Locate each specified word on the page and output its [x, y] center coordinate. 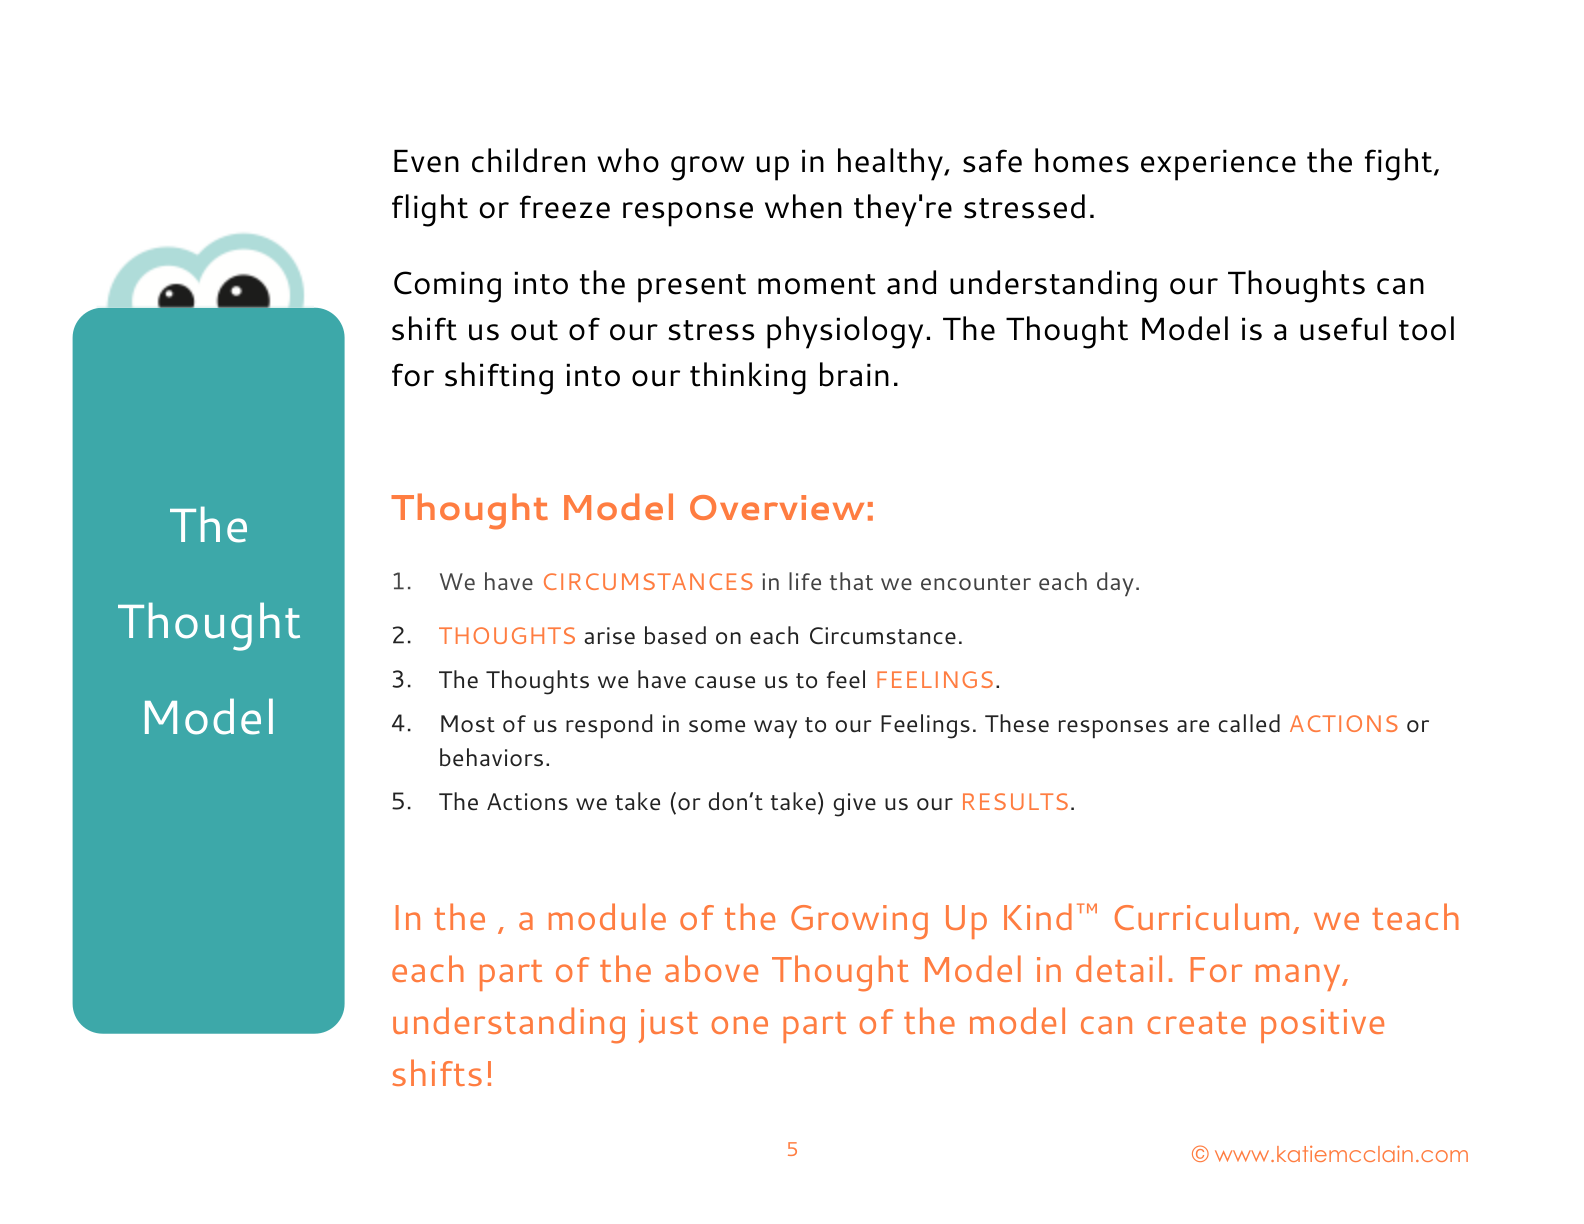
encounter [976, 582]
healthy [891, 164]
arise [609, 635]
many [1299, 977]
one [739, 1025]
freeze [565, 207]
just [668, 1026]
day [1115, 584]
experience [1218, 165]
